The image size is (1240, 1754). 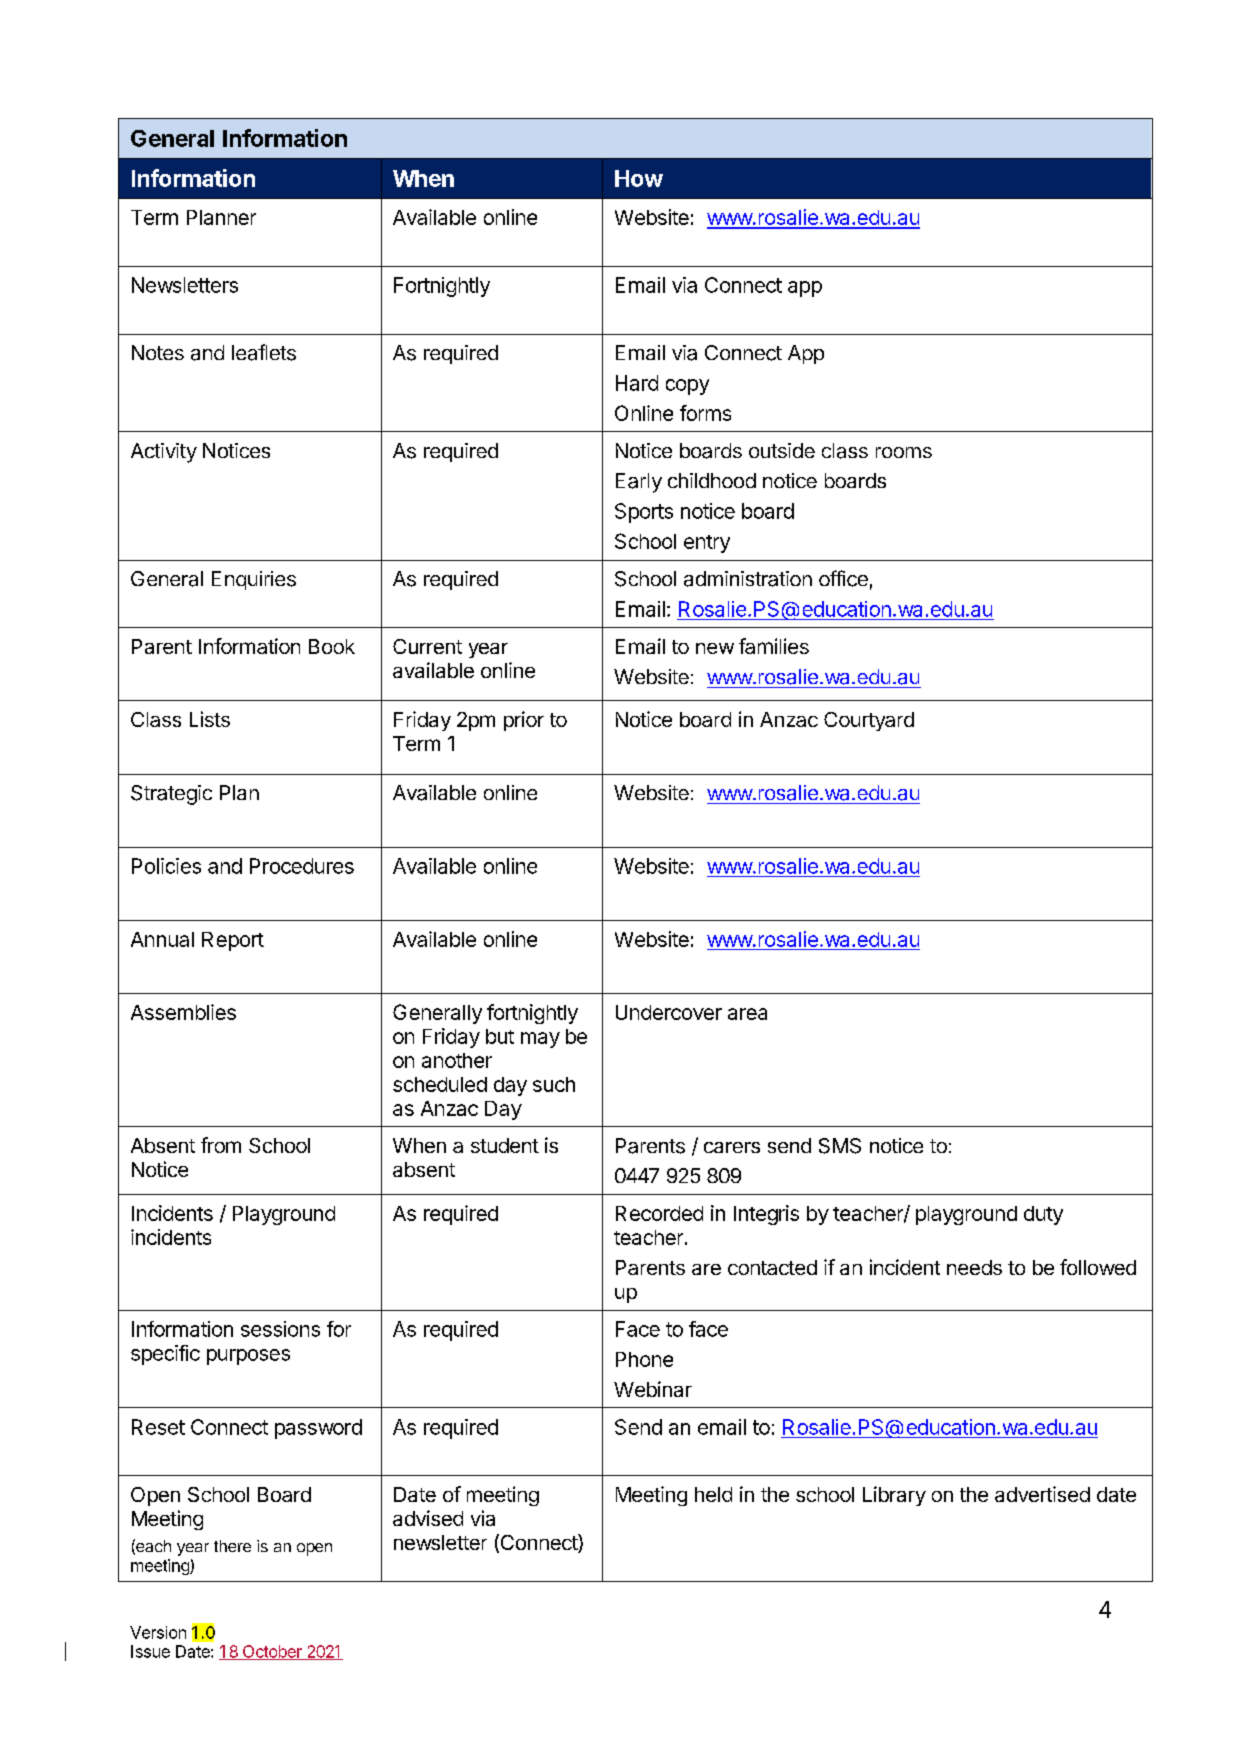 I want to click on Enquiries, so click(x=254, y=580).
